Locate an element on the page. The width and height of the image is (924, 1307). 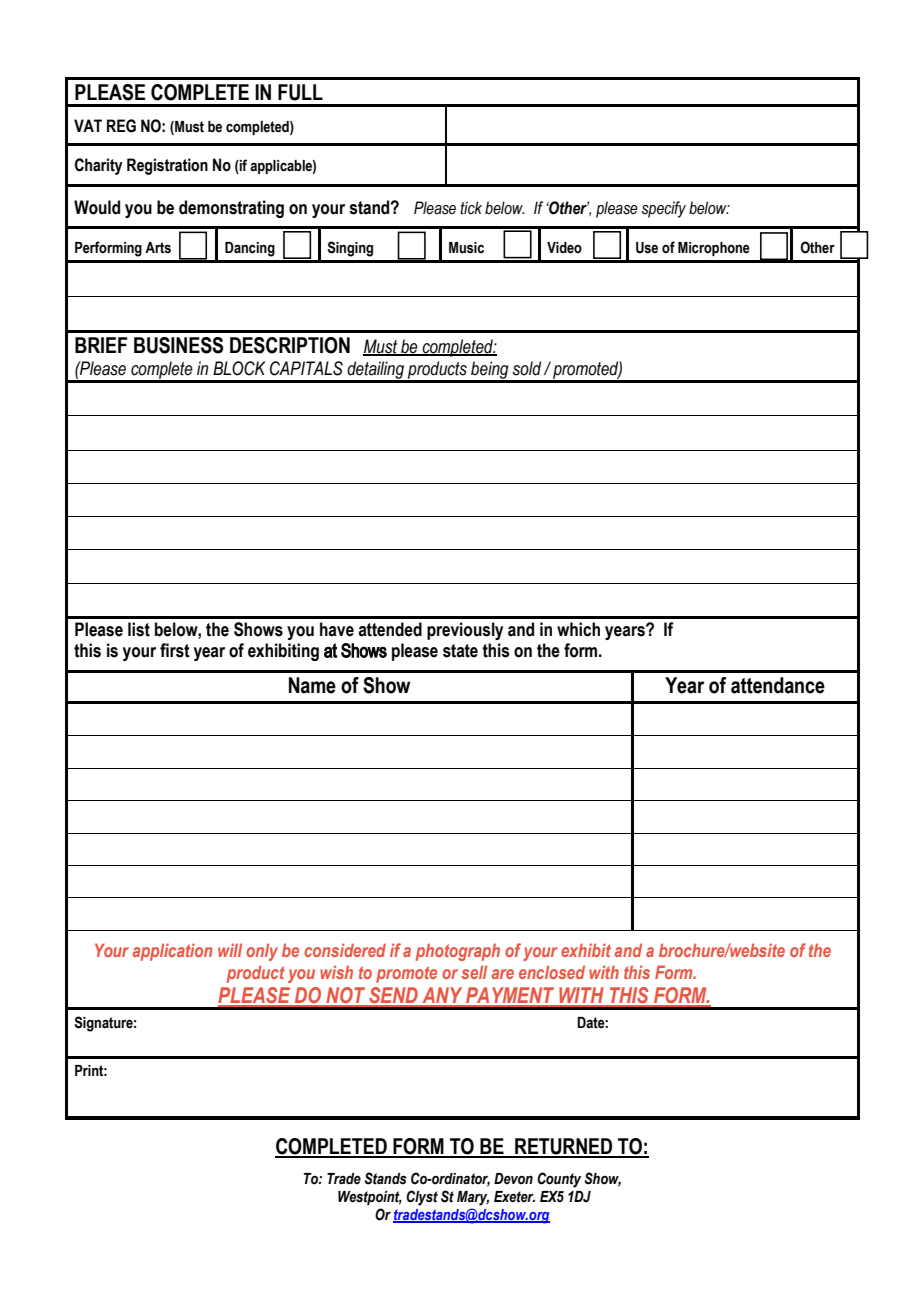
tick is located at coordinates (471, 208).
